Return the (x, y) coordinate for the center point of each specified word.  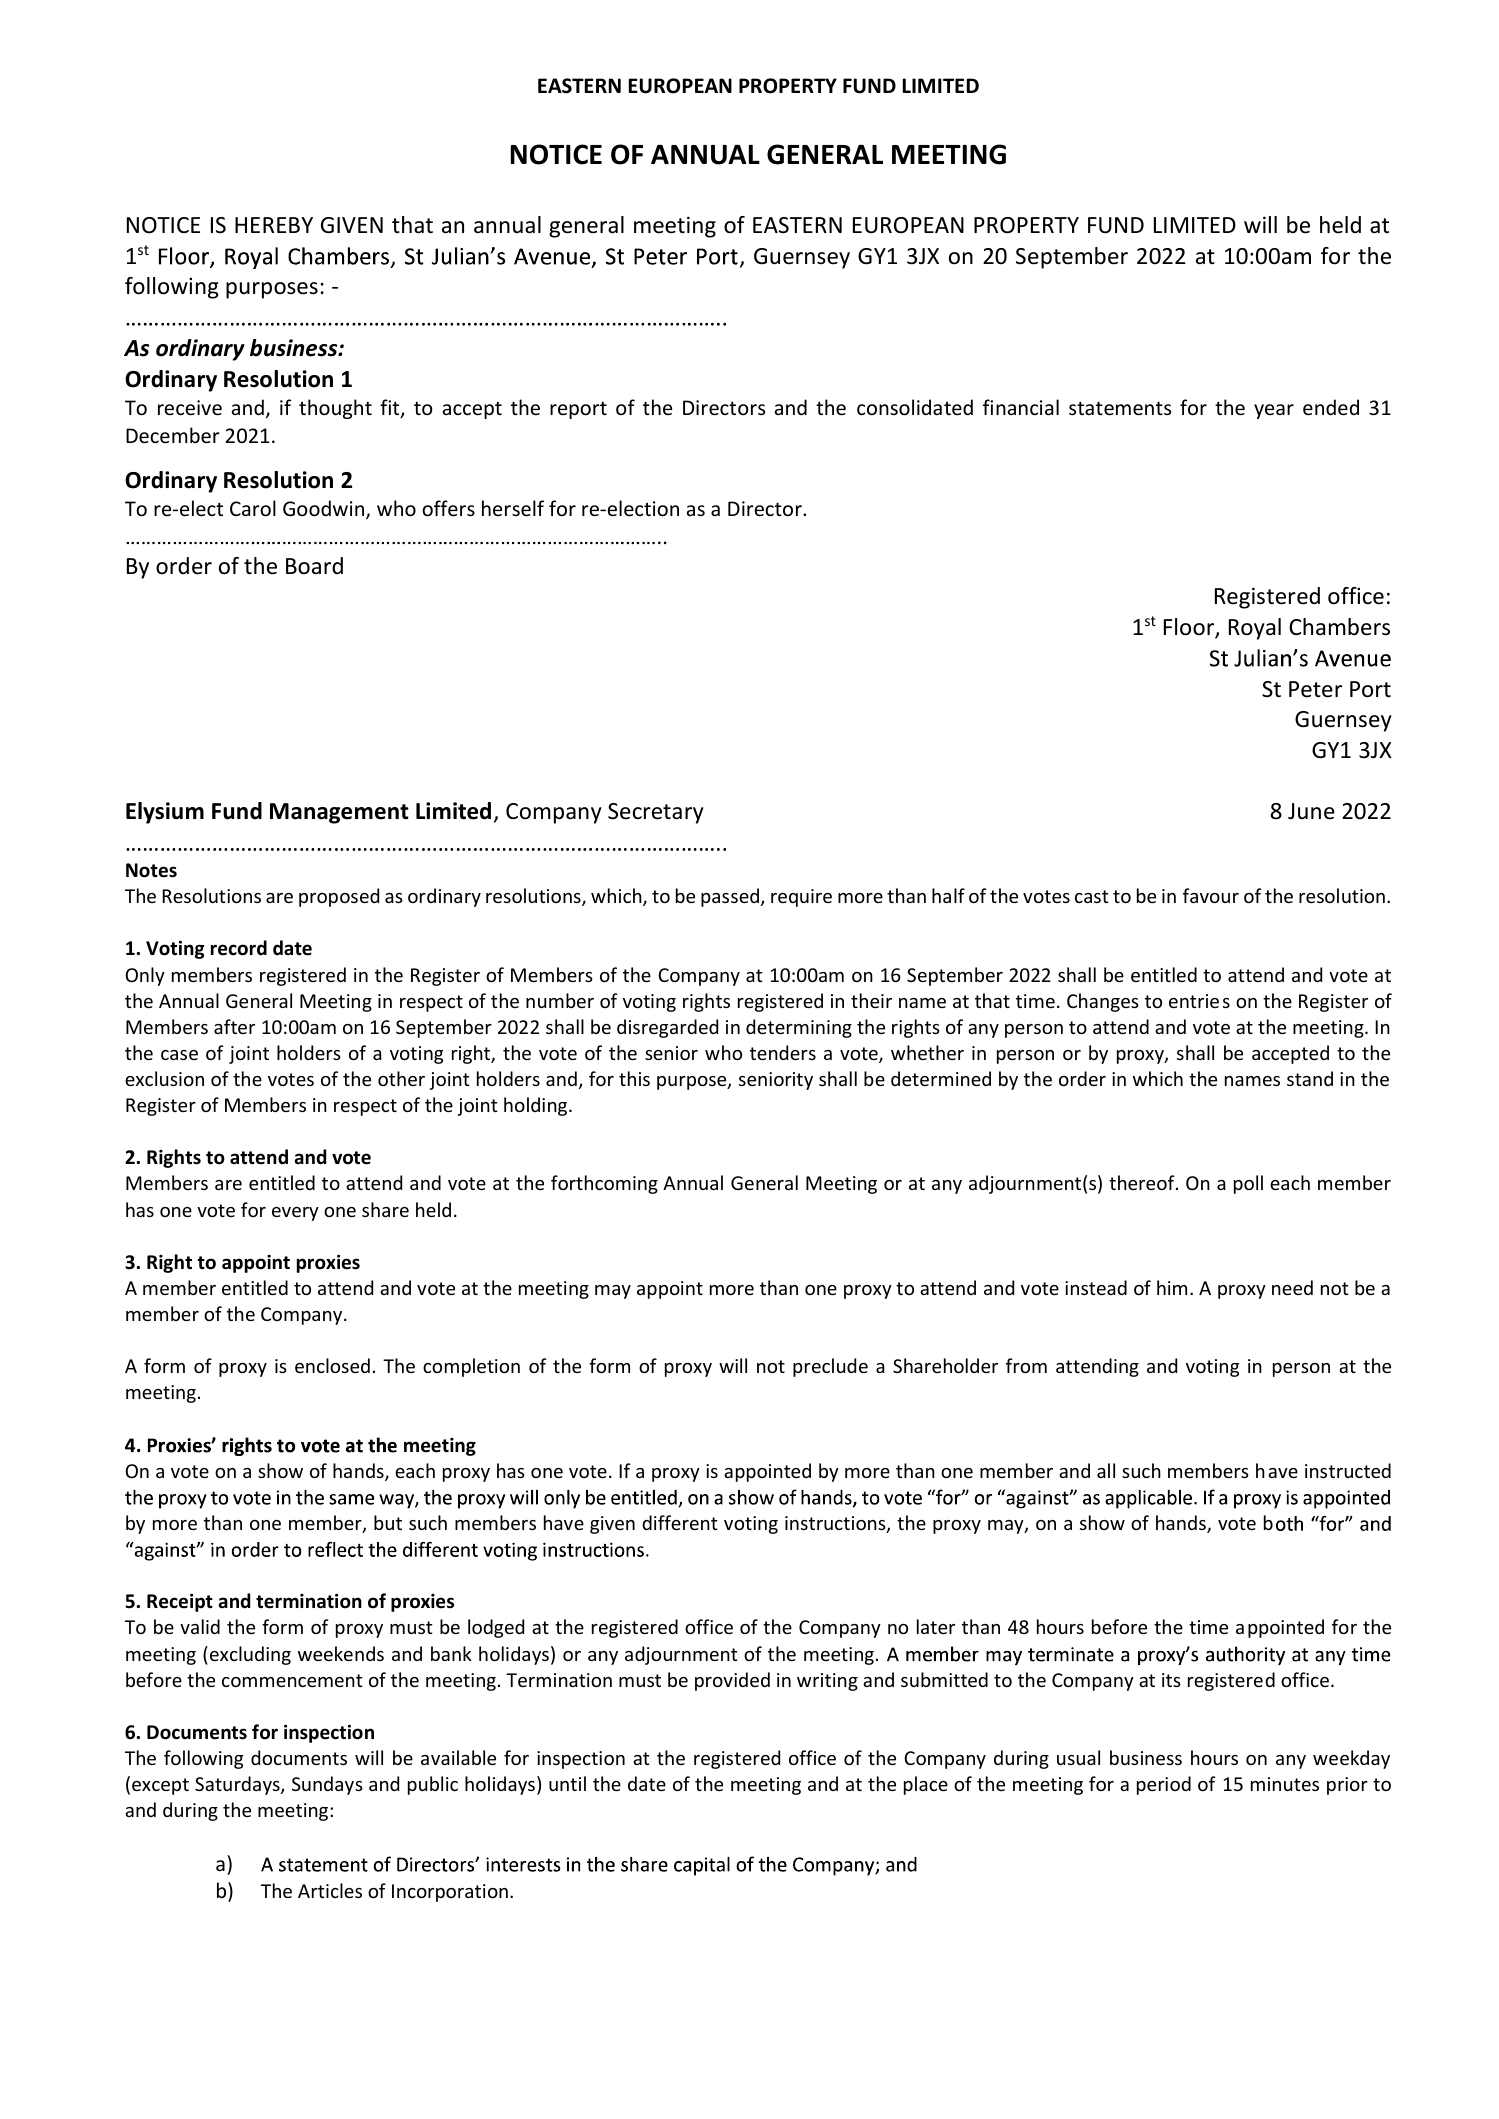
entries (1199, 1001)
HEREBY (274, 225)
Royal (1255, 629)
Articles (330, 1890)
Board (314, 566)
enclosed (332, 1365)
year (1274, 411)
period (1164, 1785)
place (926, 1785)
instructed (1348, 1470)
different (680, 1522)
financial (1021, 407)
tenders (783, 1052)
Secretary (656, 813)
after (234, 1026)
